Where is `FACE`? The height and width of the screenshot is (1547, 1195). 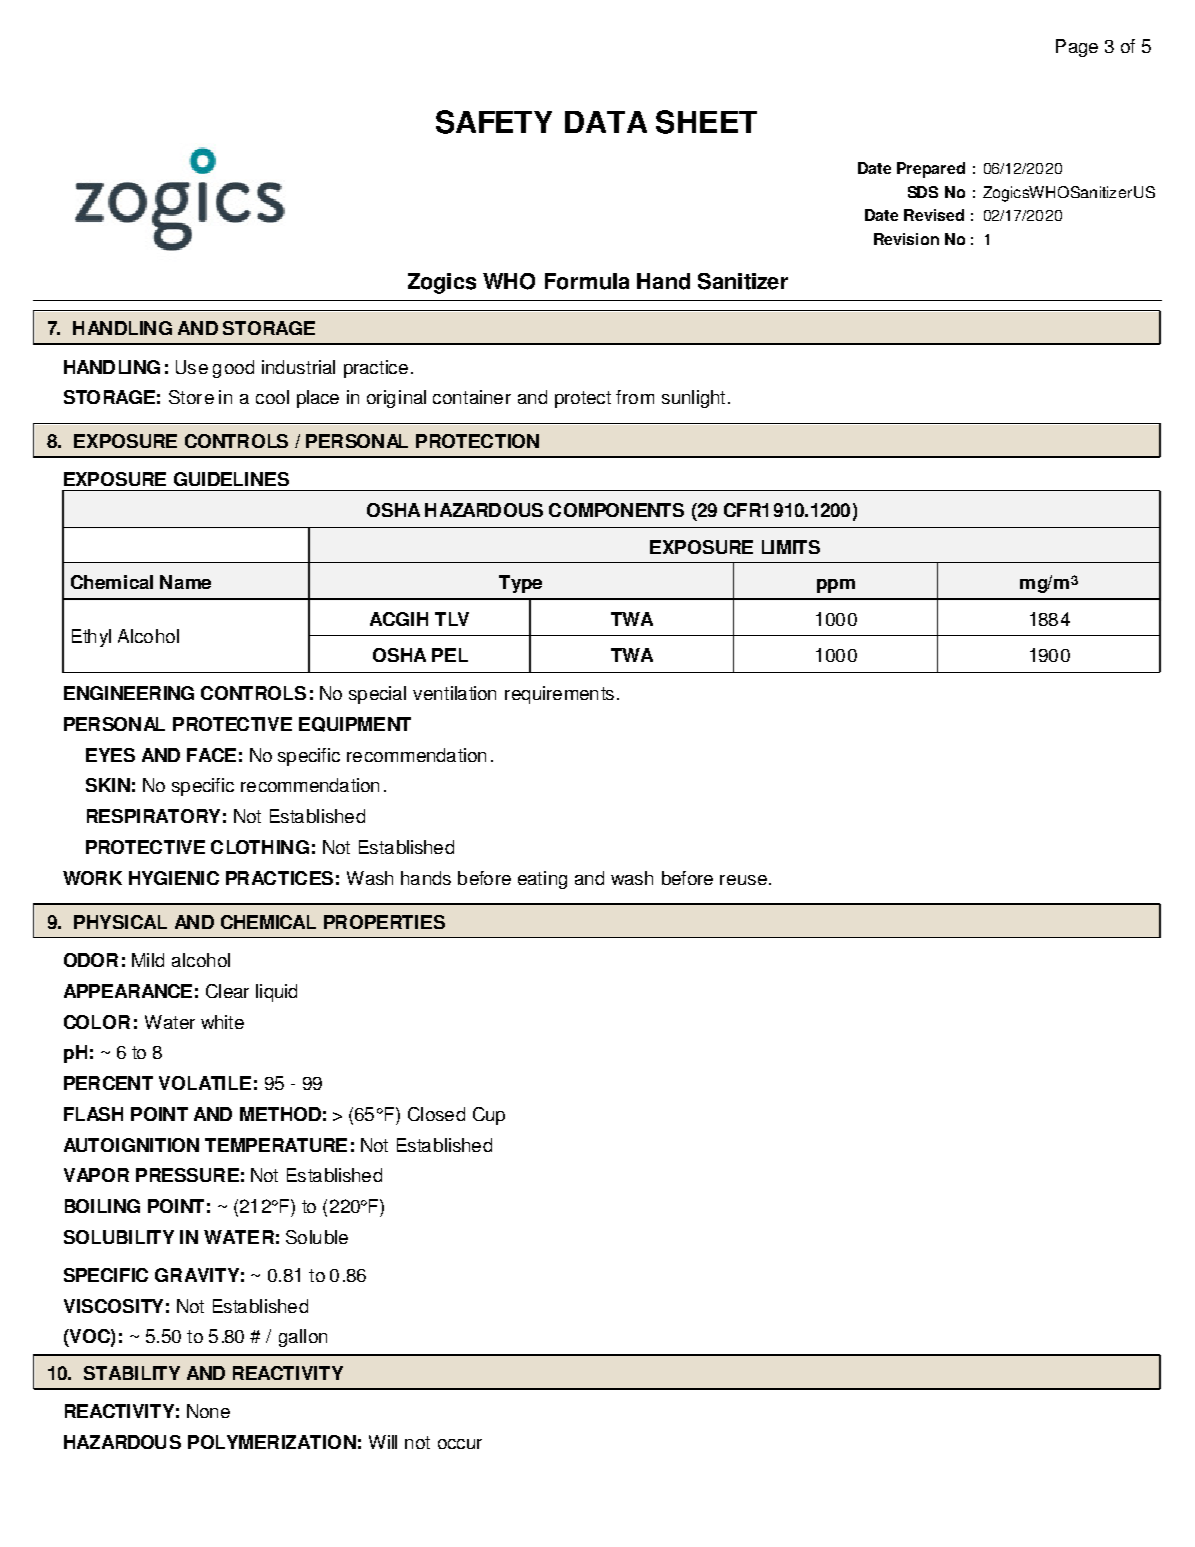 FACE is located at coordinates (211, 755).
